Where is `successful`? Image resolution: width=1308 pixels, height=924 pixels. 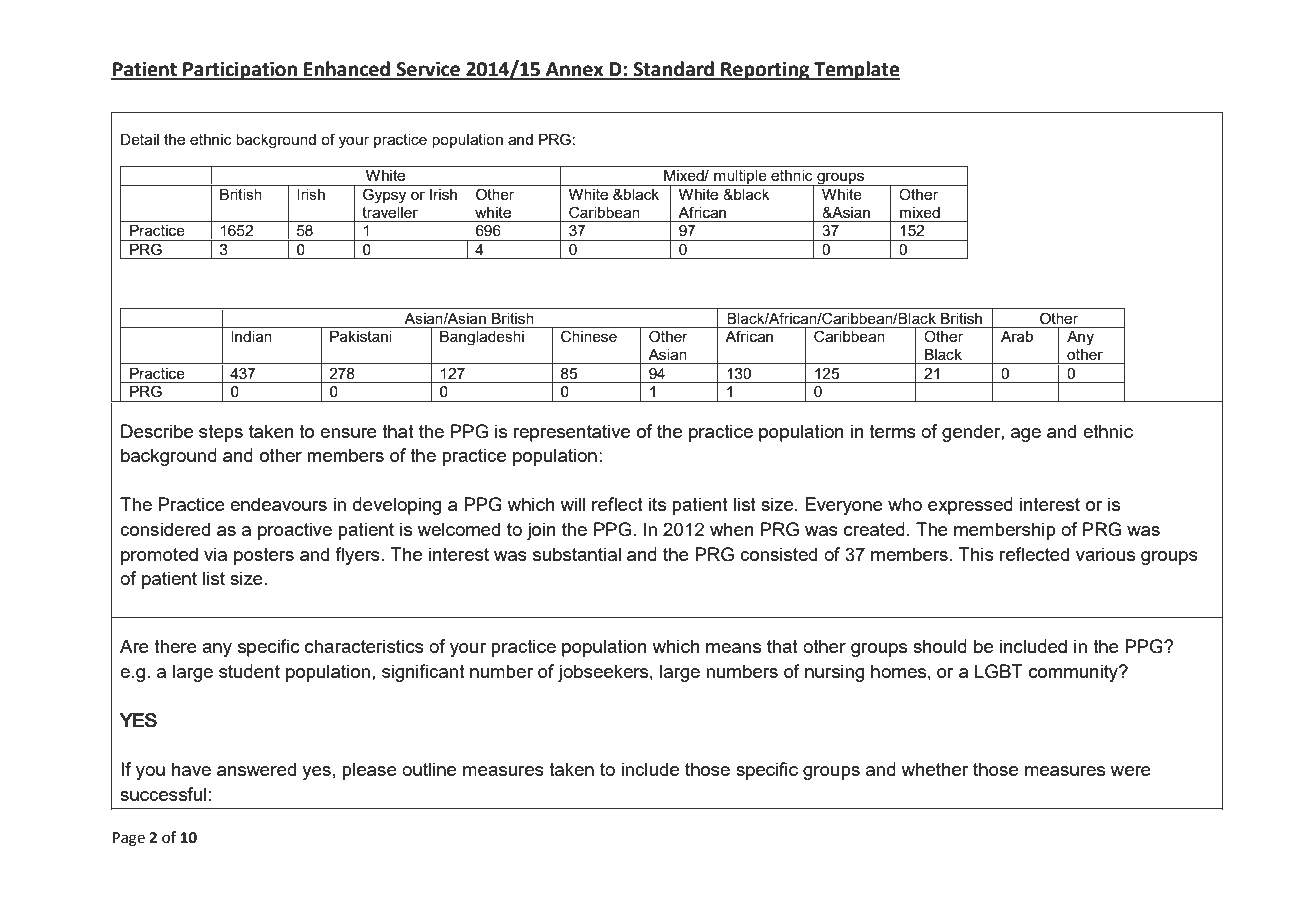
successful is located at coordinates (163, 794).
